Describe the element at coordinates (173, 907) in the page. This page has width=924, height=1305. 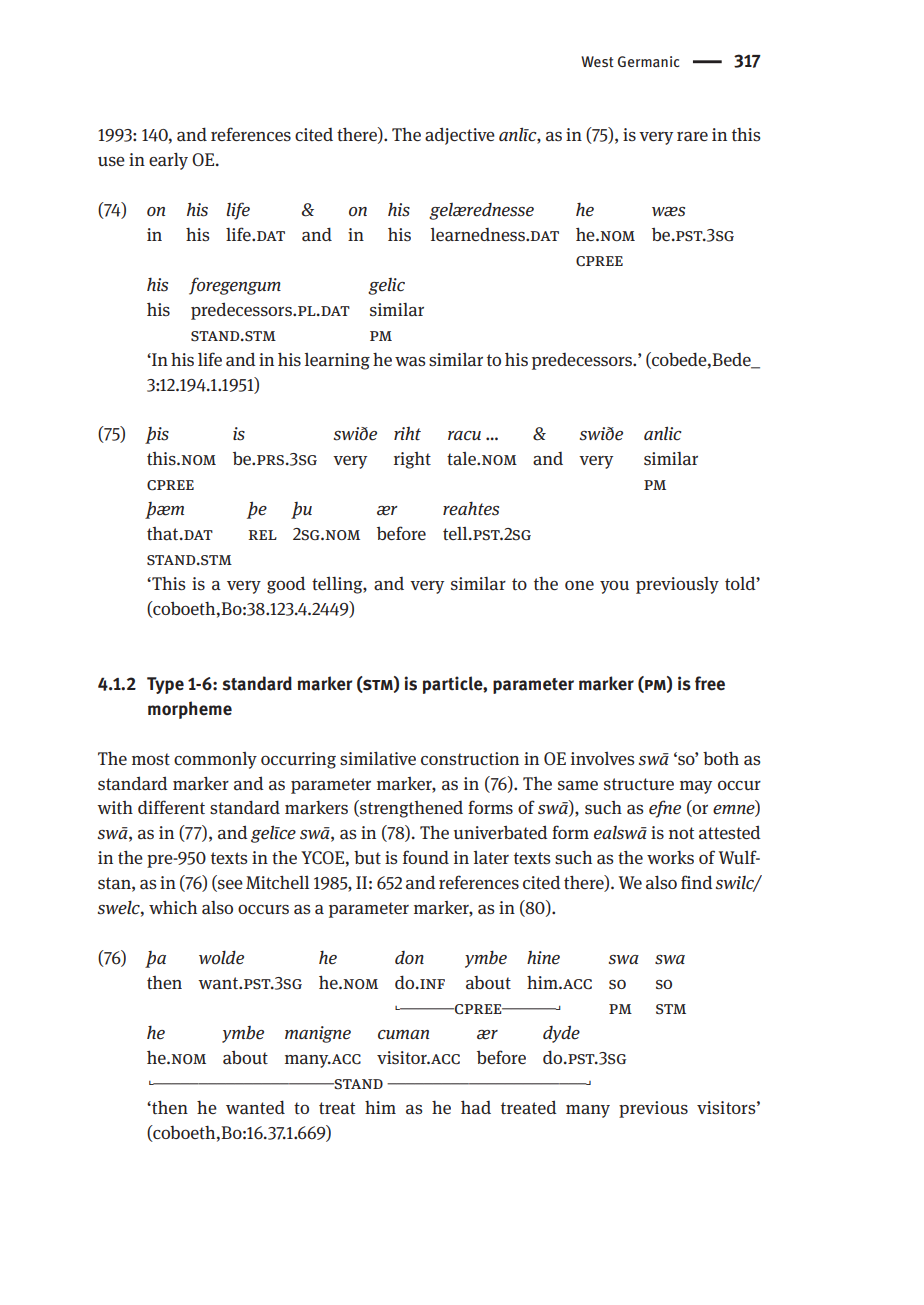
I see `which` at that location.
